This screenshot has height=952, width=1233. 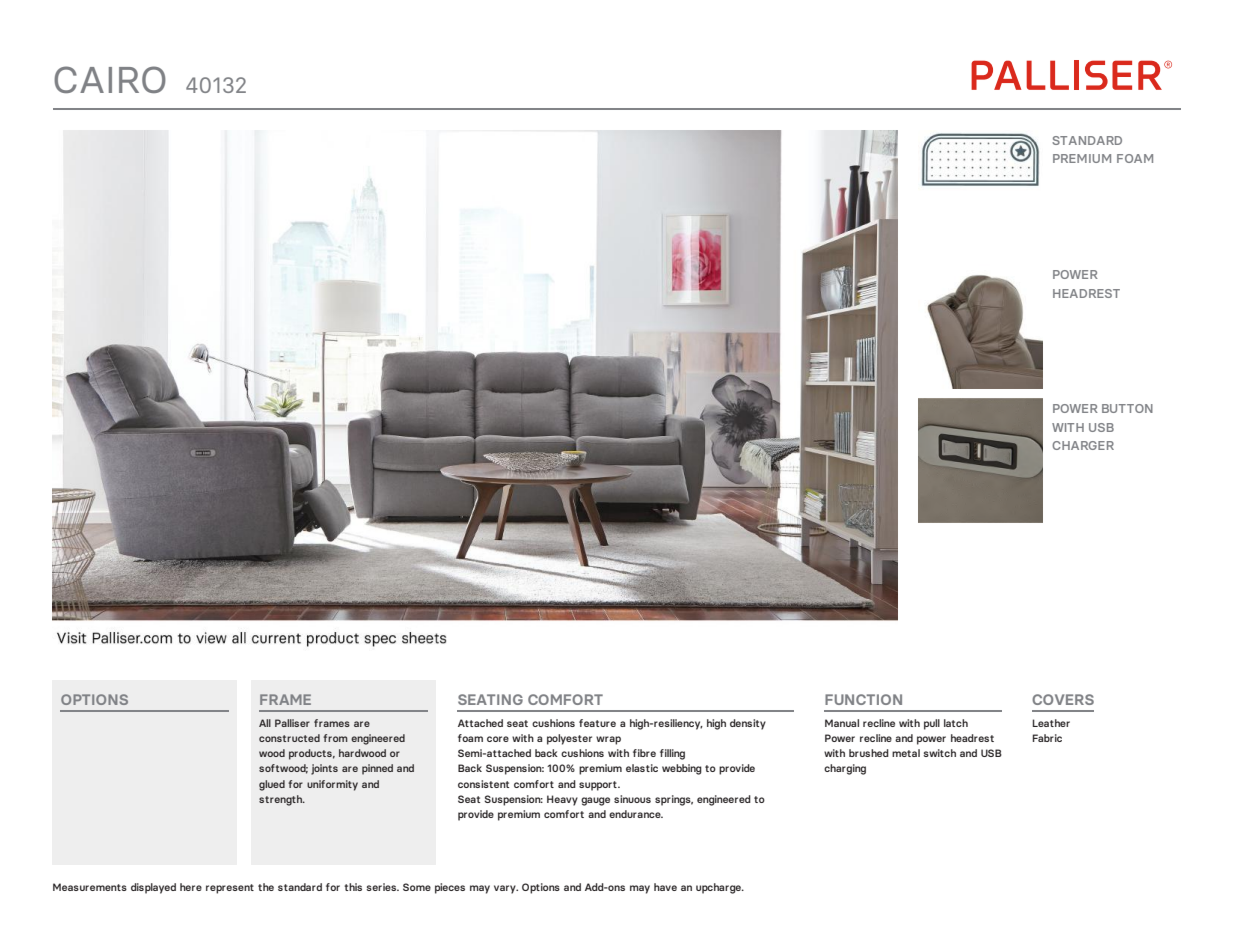 What do you see at coordinates (1083, 445) in the screenshot?
I see `CHARGER` at bounding box center [1083, 445].
